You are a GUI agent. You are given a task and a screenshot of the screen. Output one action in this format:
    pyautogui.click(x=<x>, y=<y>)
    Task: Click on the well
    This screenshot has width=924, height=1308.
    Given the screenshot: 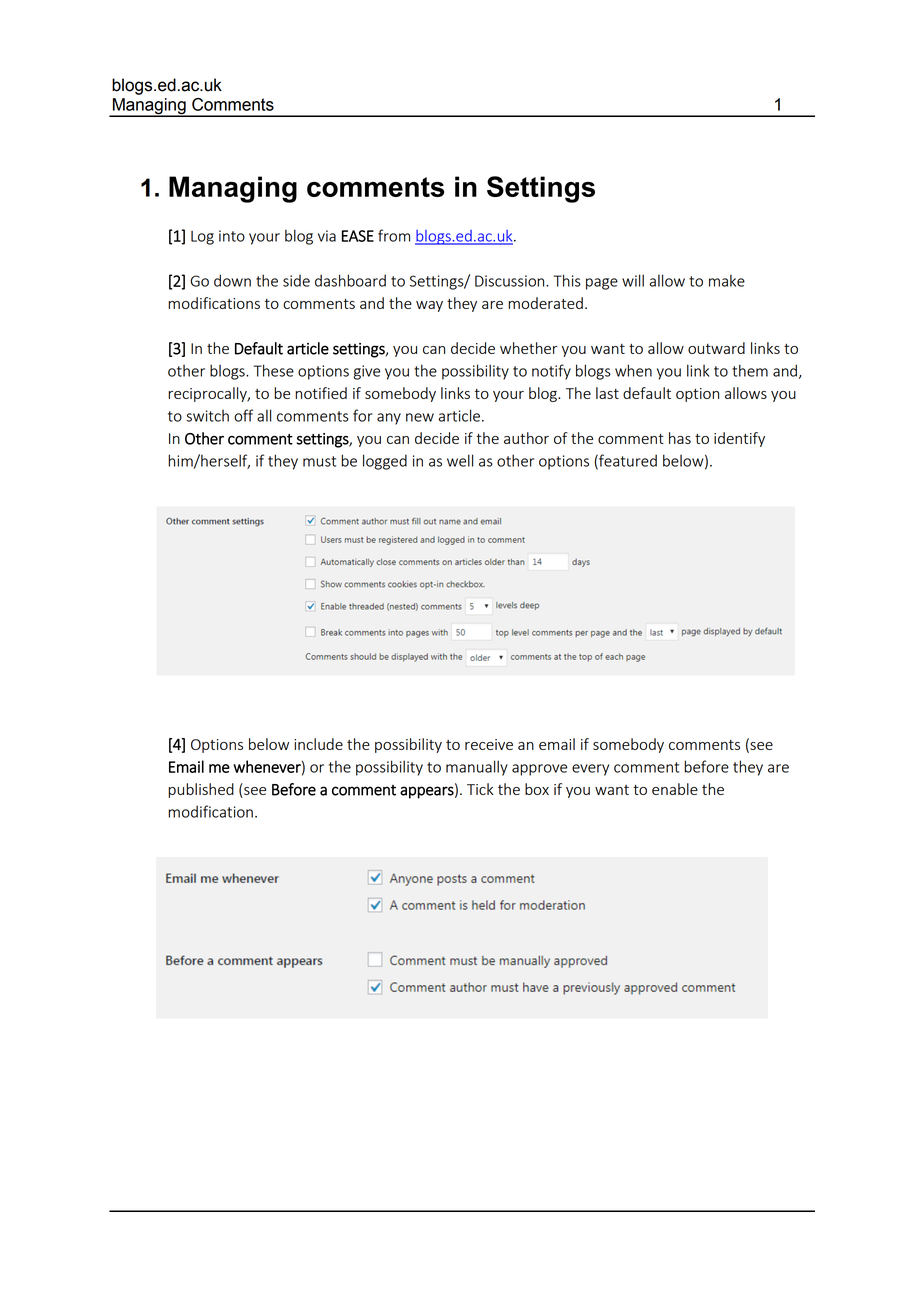 What is the action you would take?
    pyautogui.click(x=460, y=460)
